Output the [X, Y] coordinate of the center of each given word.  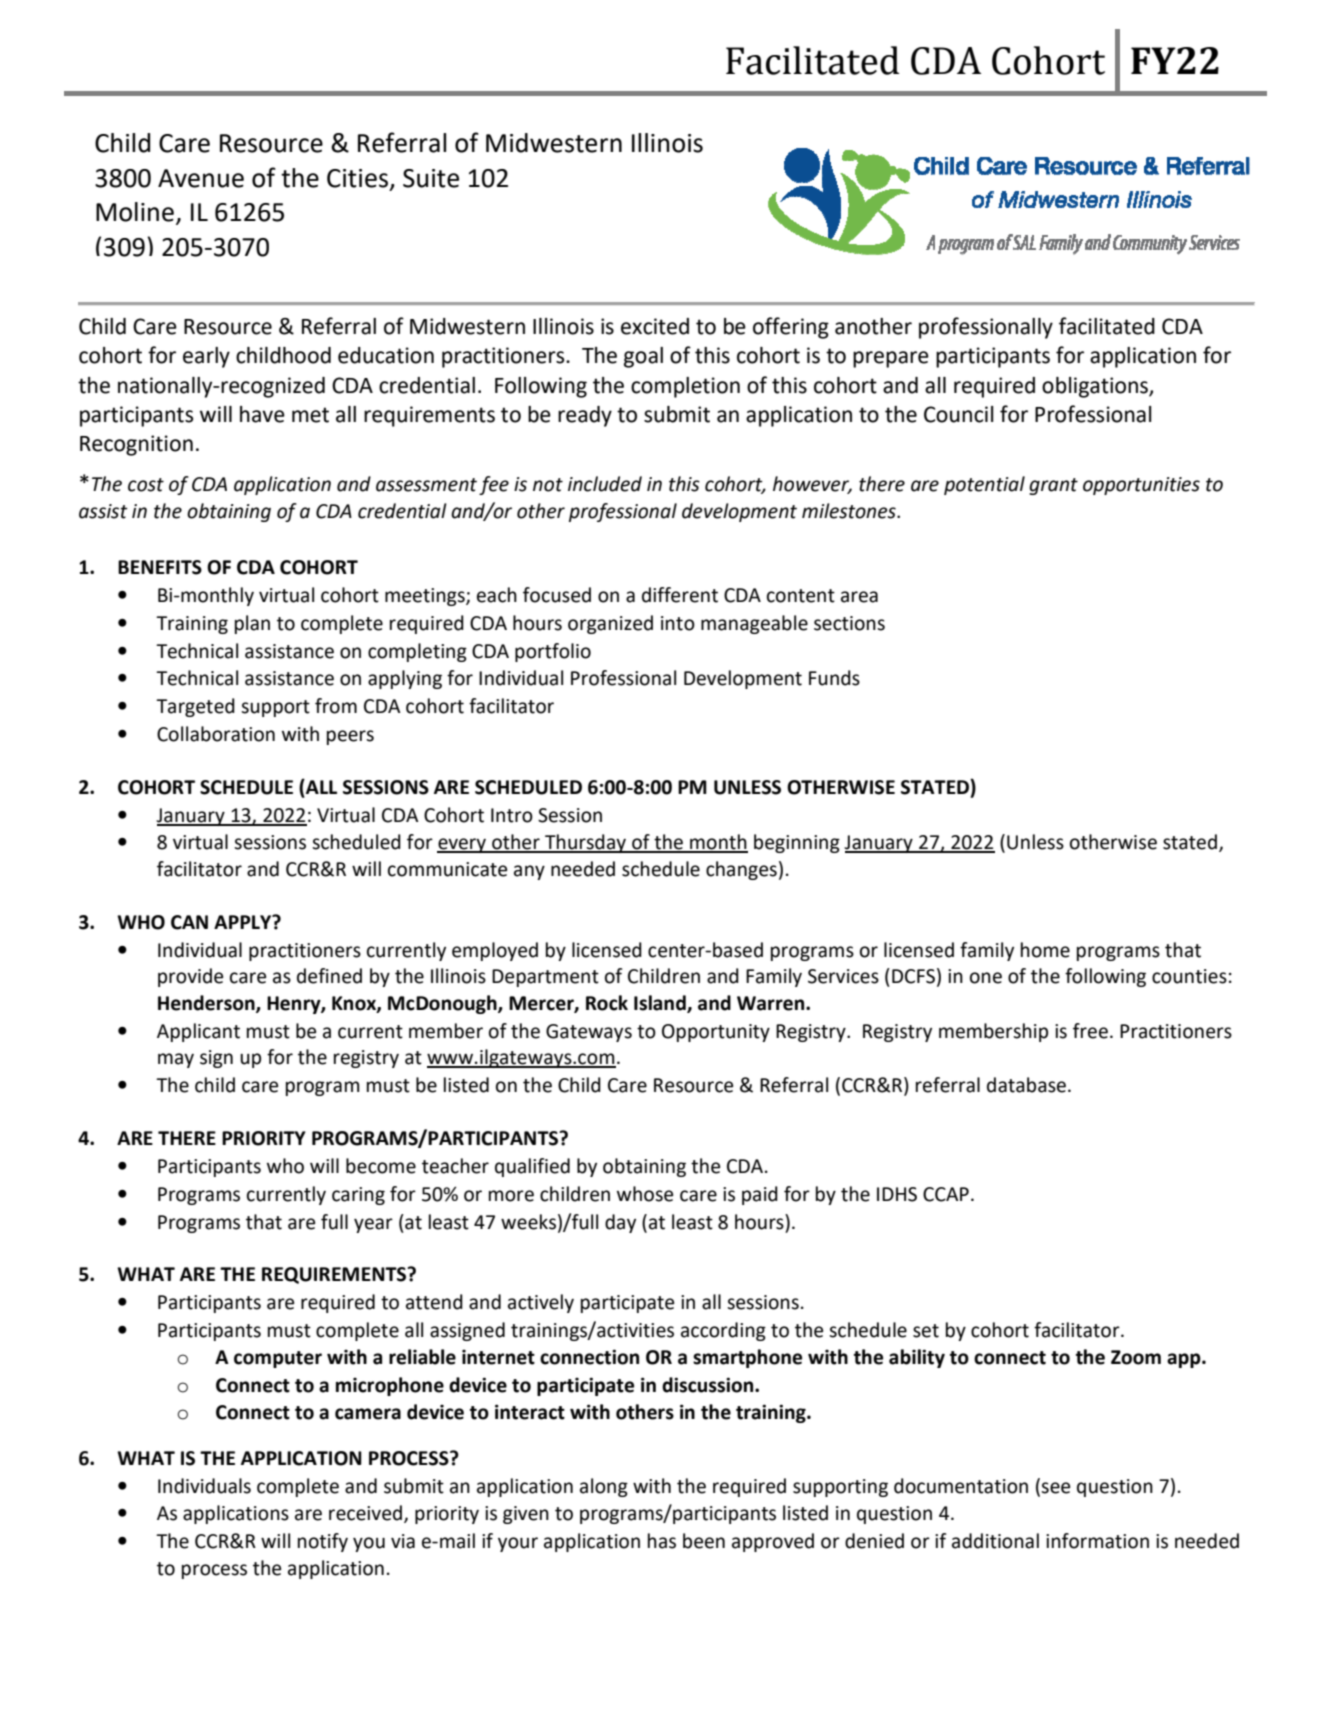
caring [358, 1196]
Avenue [201, 178]
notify [323, 1542]
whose [645, 1194]
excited [655, 326]
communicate [447, 869]
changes [741, 870]
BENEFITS [160, 567]
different [680, 595]
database [1026, 1085]
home [1045, 950]
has [662, 1541]
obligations [1096, 387]
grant [1053, 486]
